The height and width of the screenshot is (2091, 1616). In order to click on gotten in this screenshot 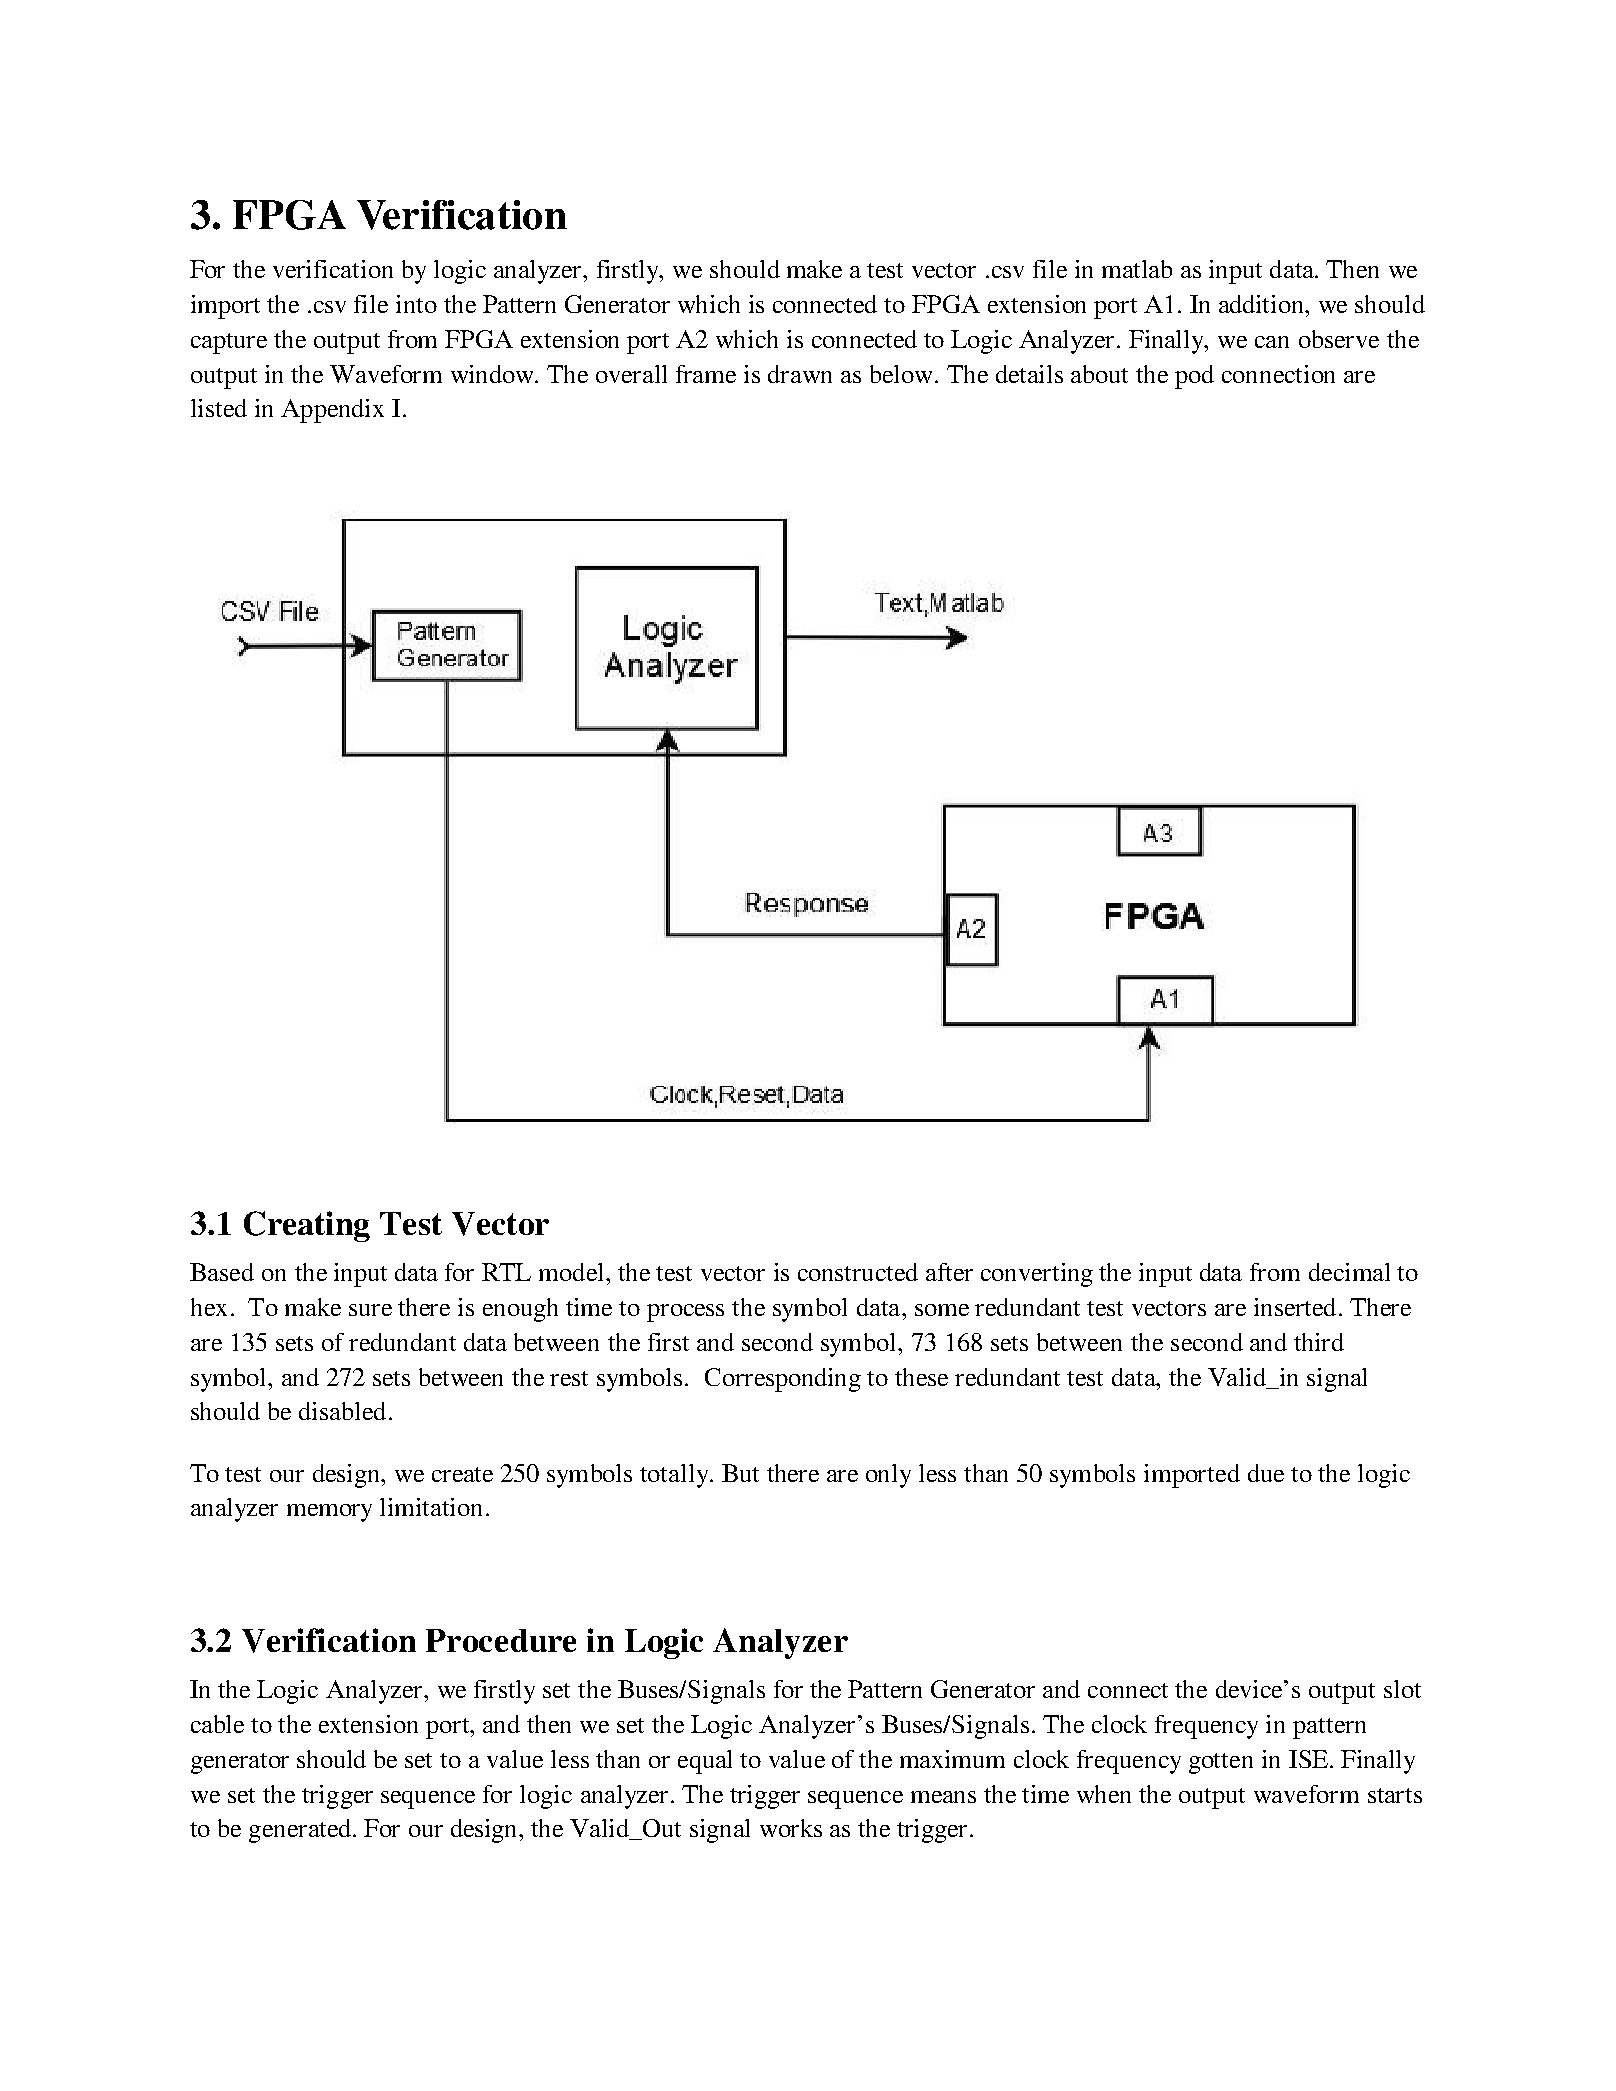, I will do `click(1221, 1763)`.
